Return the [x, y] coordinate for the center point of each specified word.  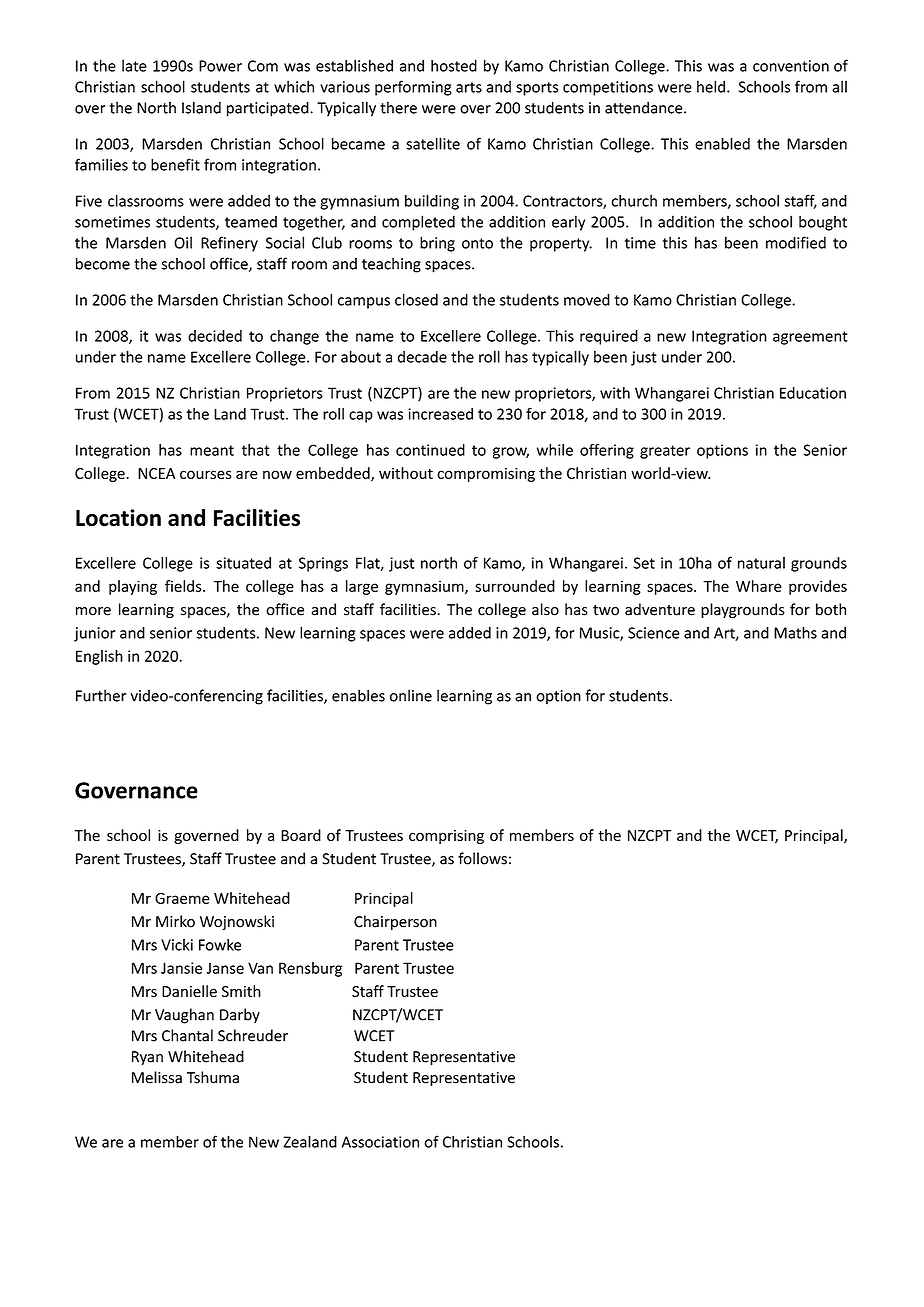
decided [215, 336]
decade [422, 357]
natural [761, 563]
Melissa [157, 1077]
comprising [446, 837]
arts [469, 87]
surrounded [515, 586]
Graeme [182, 898]
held [711, 86]
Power [220, 66]
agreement [810, 338]
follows [482, 858]
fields [184, 586]
